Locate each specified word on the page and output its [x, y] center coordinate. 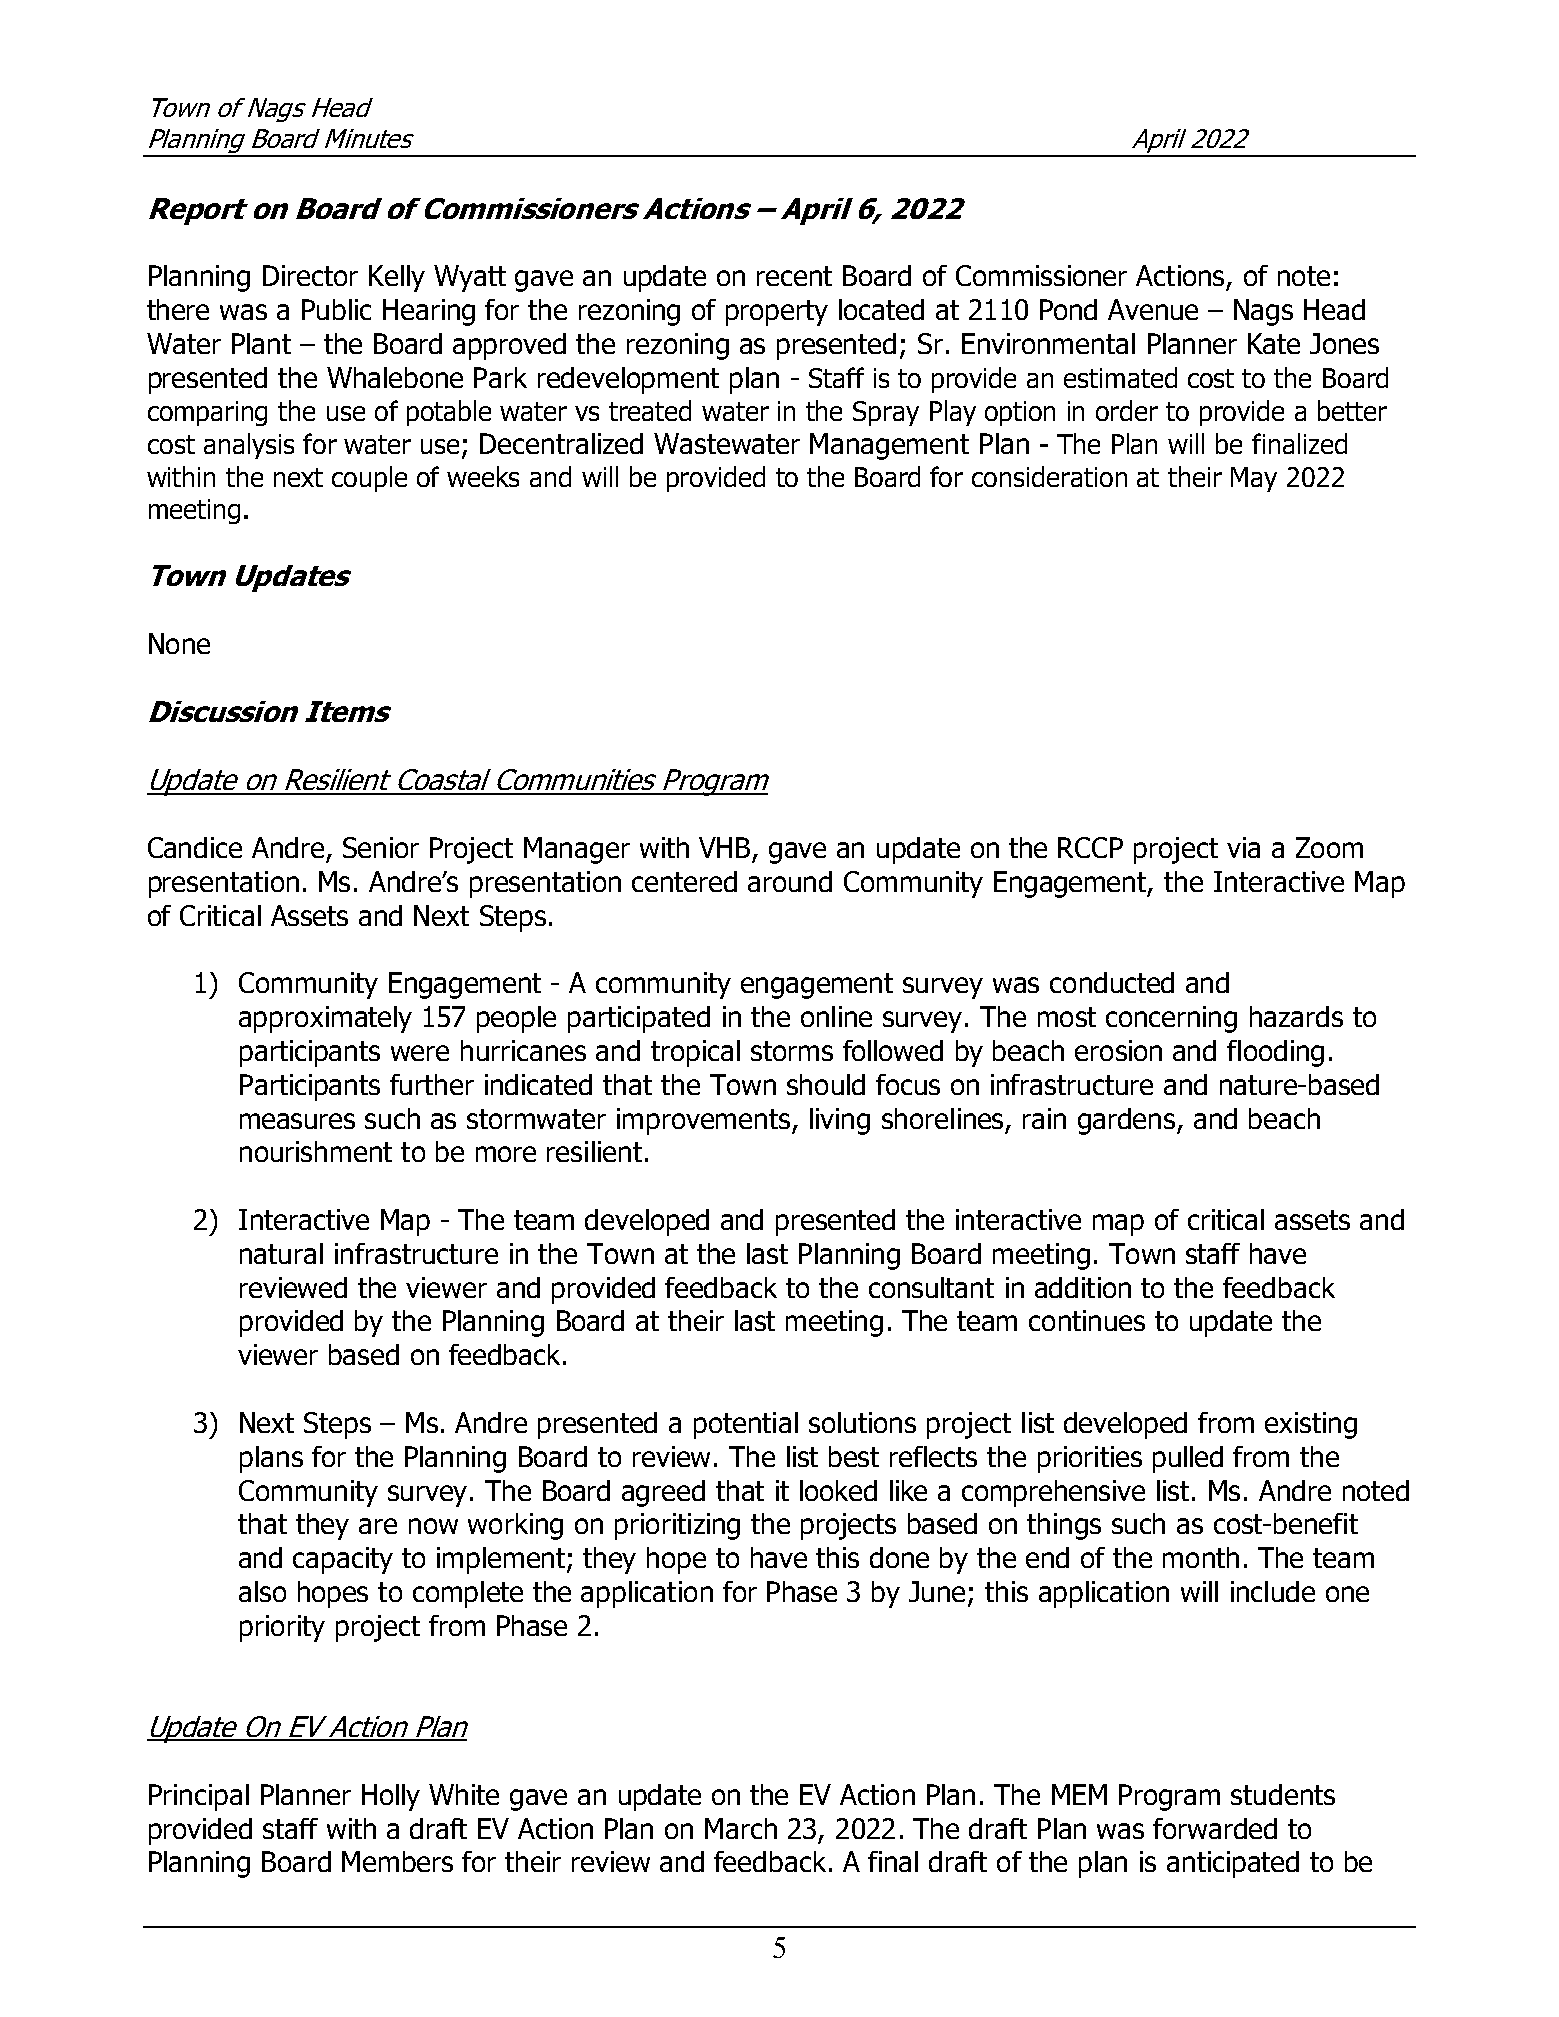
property [777, 313]
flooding [1275, 1053]
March [741, 1828]
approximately [325, 1019]
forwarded [1215, 1828]
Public [336, 309]
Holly [391, 1797]
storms [792, 1051]
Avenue [1153, 309]
